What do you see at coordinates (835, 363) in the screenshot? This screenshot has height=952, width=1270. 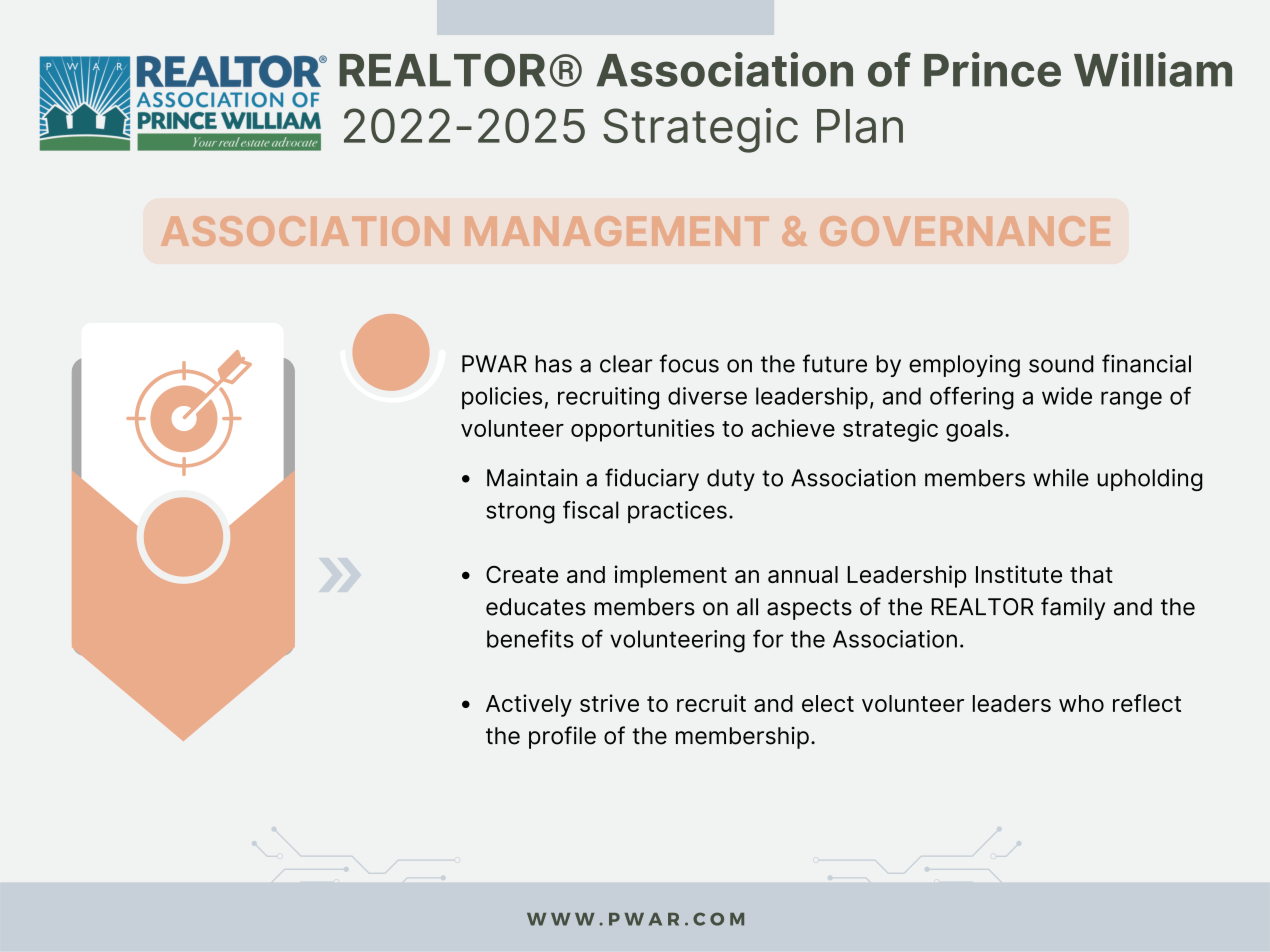 I see `future` at bounding box center [835, 363].
